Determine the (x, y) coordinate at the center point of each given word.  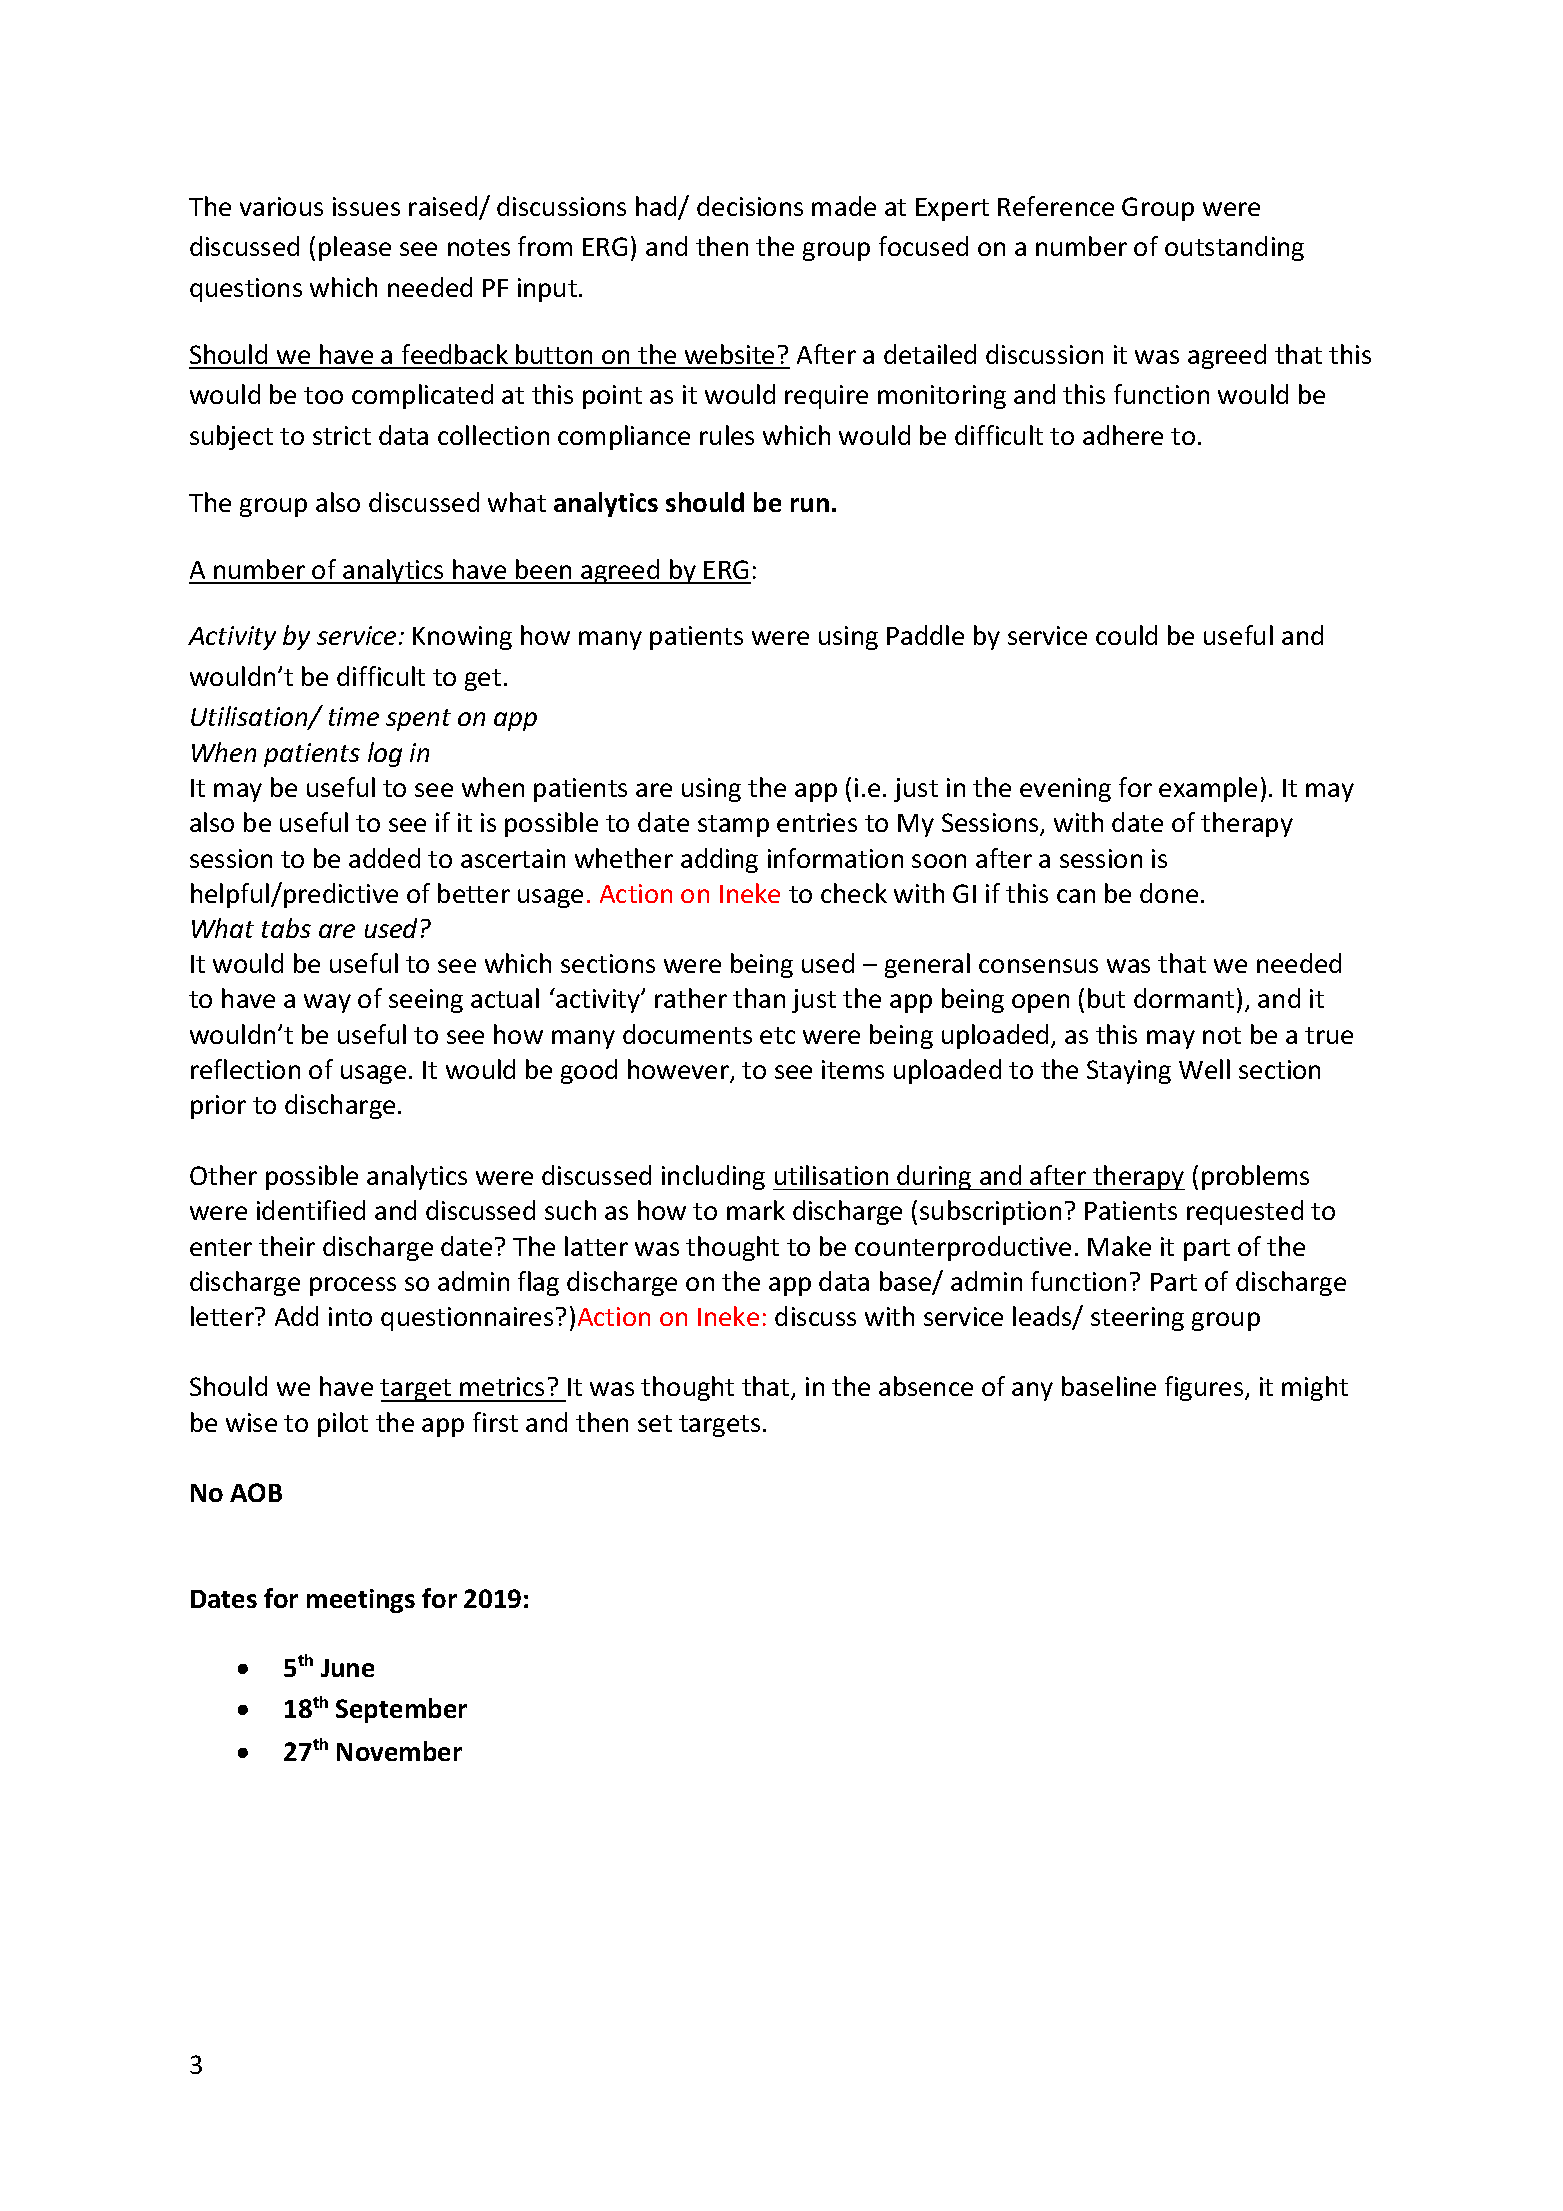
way (327, 1003)
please (355, 248)
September (401, 1710)
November (399, 1751)
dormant (1184, 998)
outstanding (1234, 248)
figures (1205, 1388)
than (759, 998)
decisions (750, 206)
